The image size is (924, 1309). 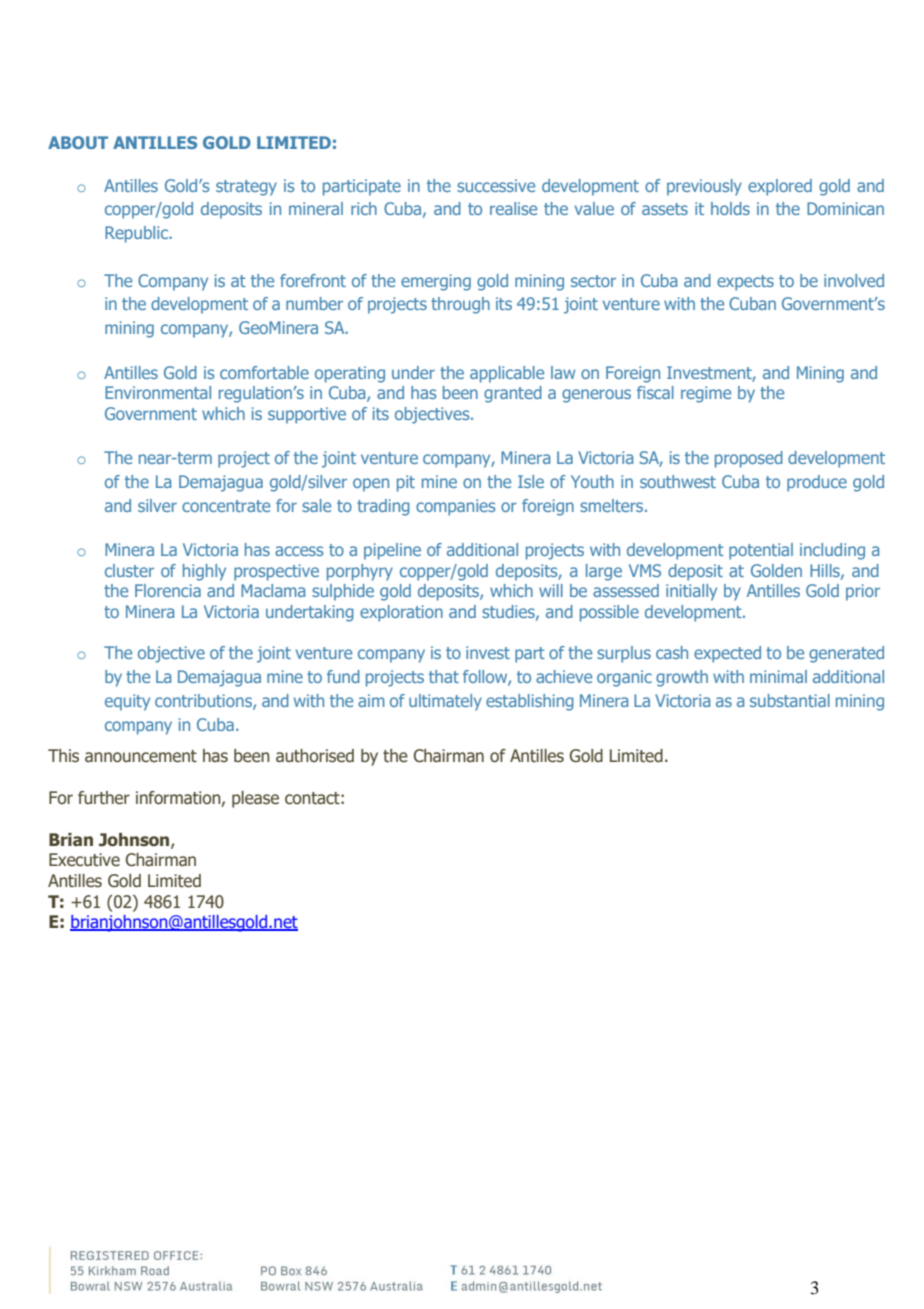 What do you see at coordinates (84, 860) in the document?
I see `Executive` at bounding box center [84, 860].
